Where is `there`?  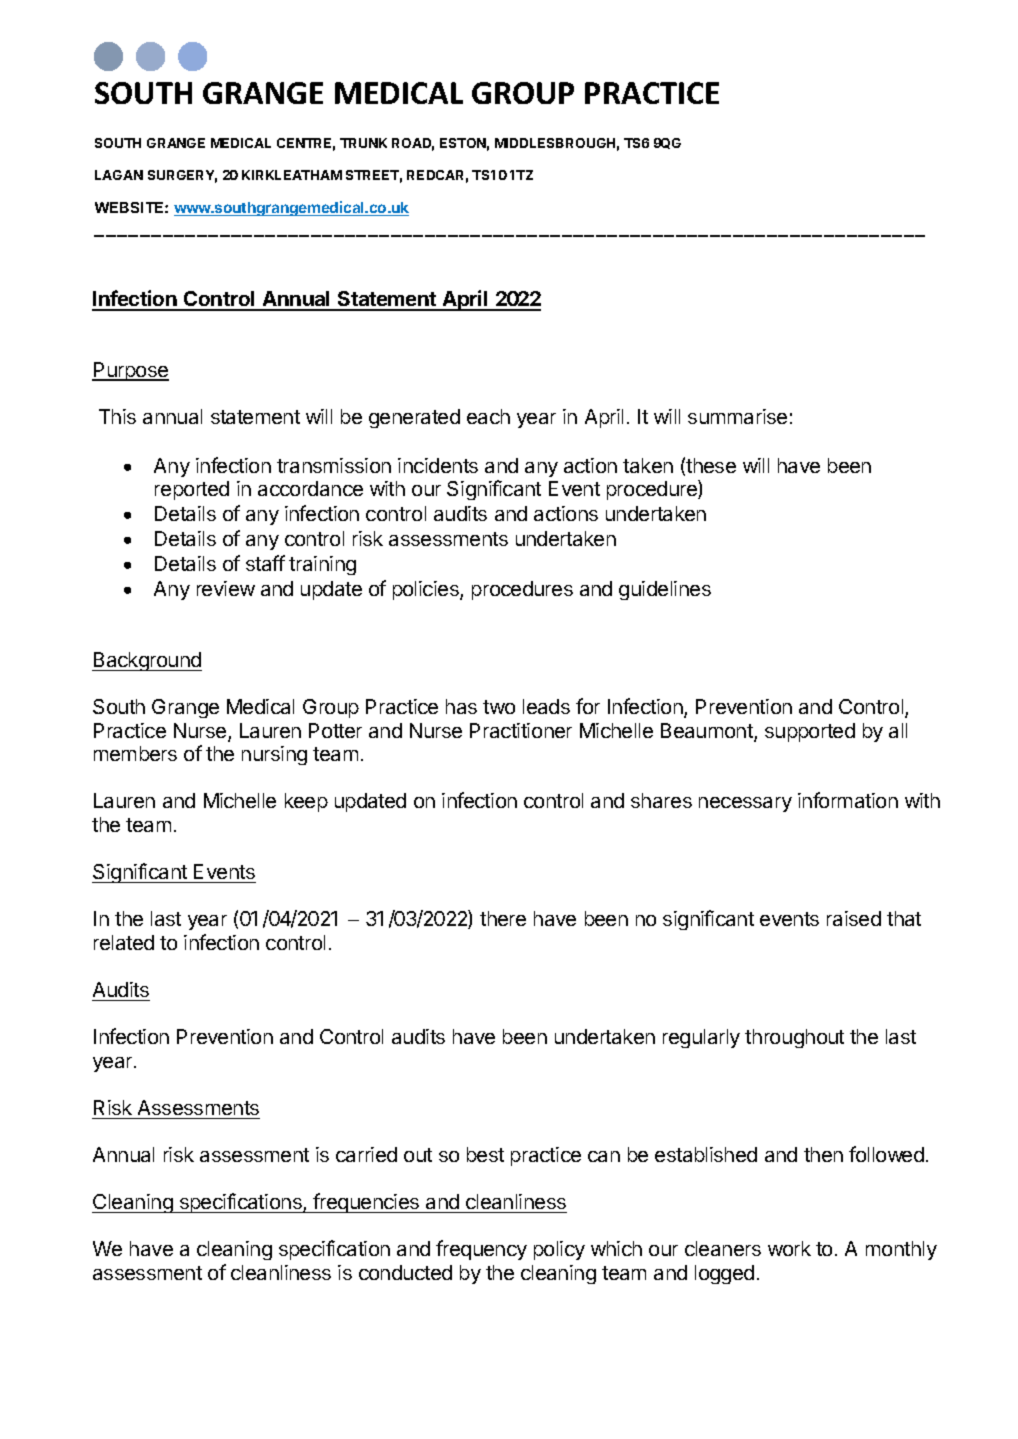 there is located at coordinates (503, 918).
